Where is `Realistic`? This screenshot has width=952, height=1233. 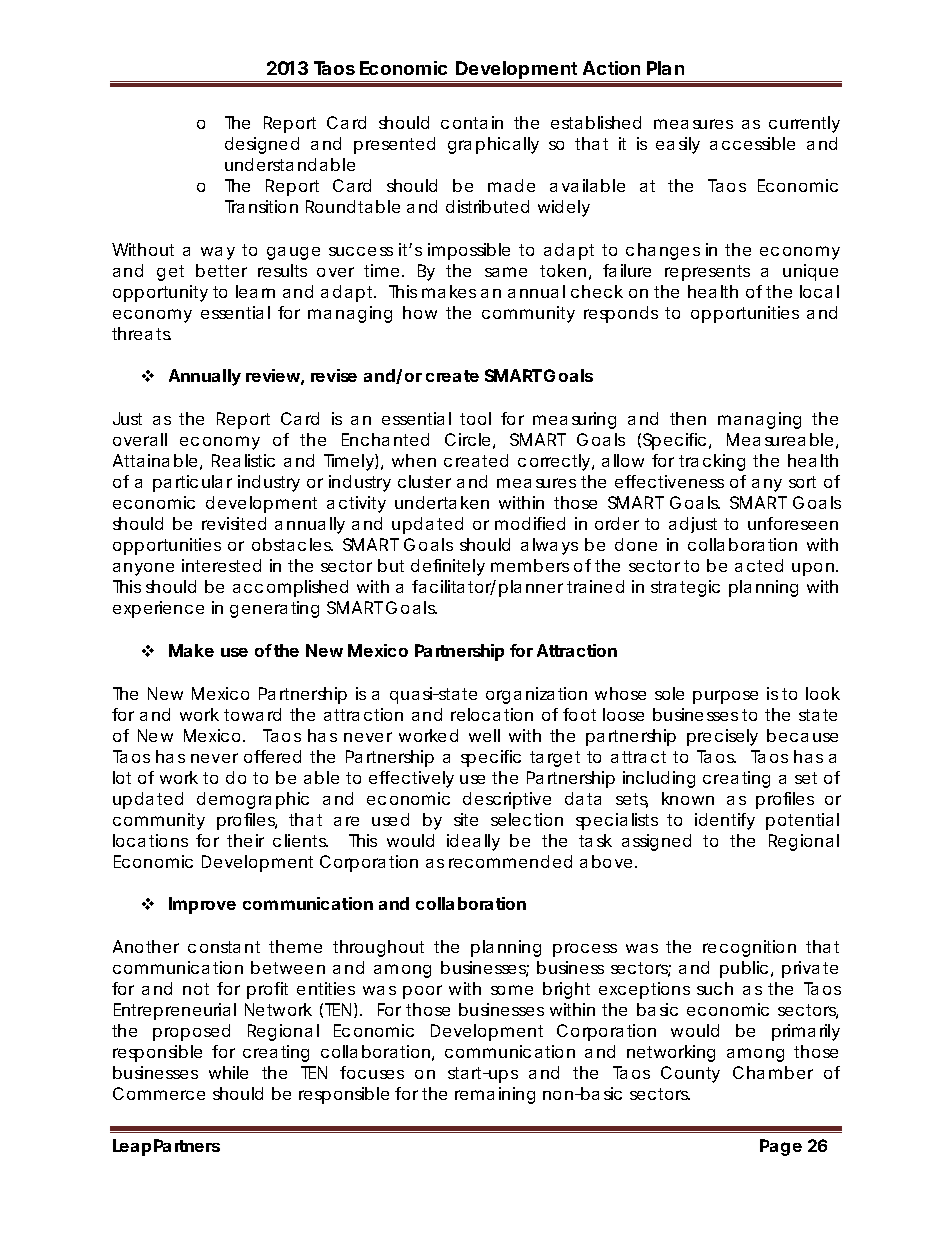
Realistic is located at coordinates (243, 460).
